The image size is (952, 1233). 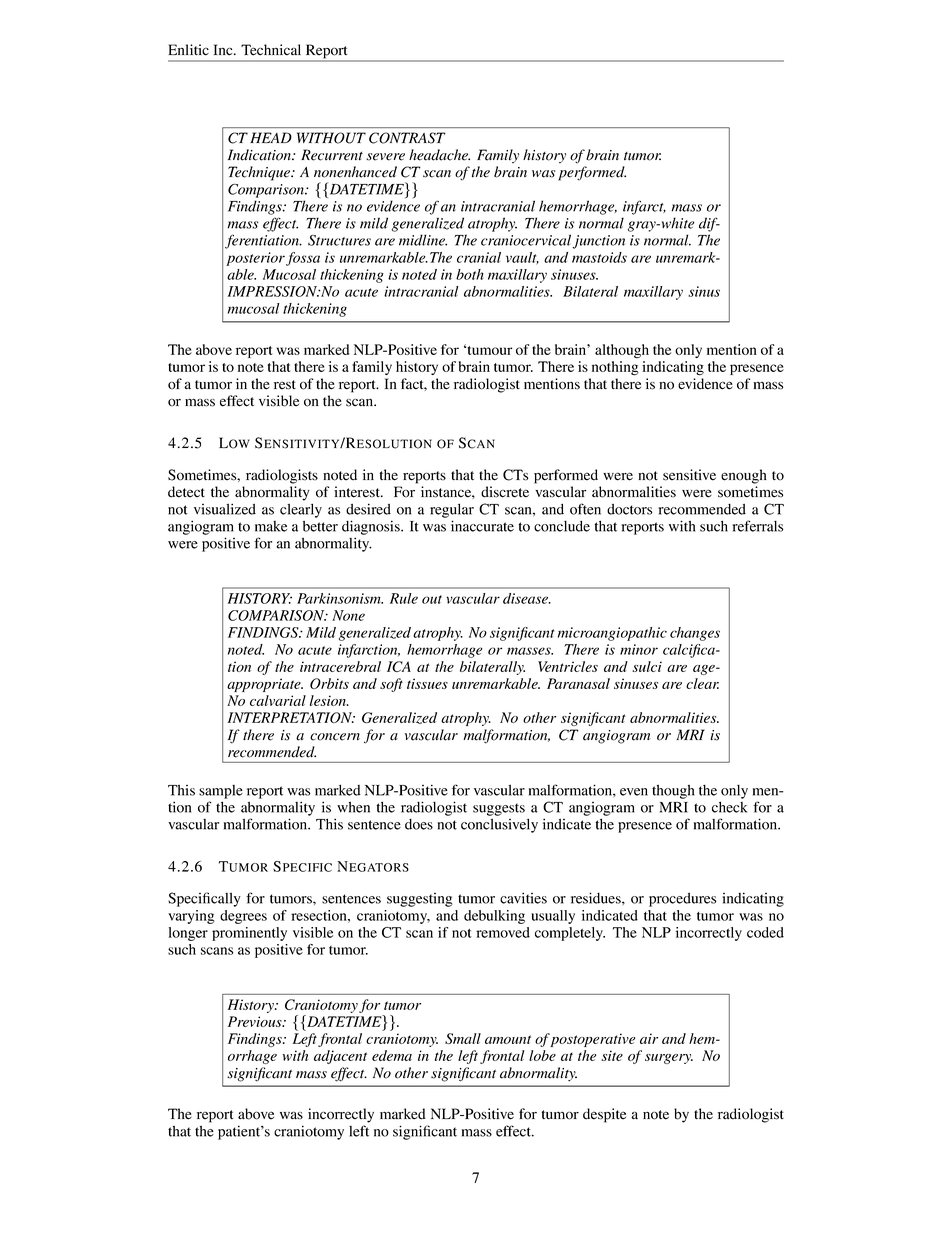 I want to click on make, so click(x=271, y=526).
